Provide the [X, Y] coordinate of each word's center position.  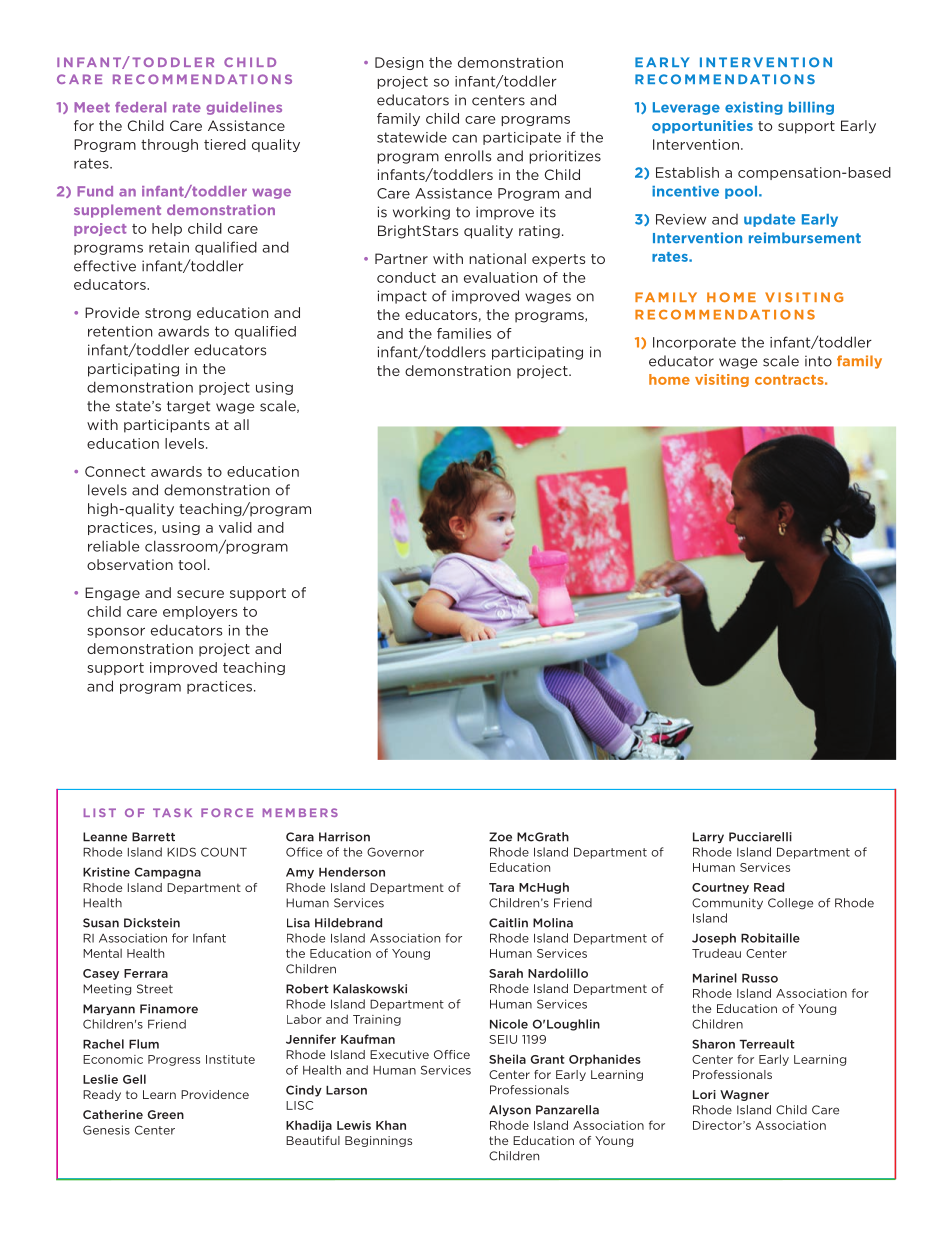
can [464, 138]
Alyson [510, 1110]
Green [166, 1114]
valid [235, 527]
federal [140, 107]
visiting [722, 380]
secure [200, 594]
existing [754, 108]
